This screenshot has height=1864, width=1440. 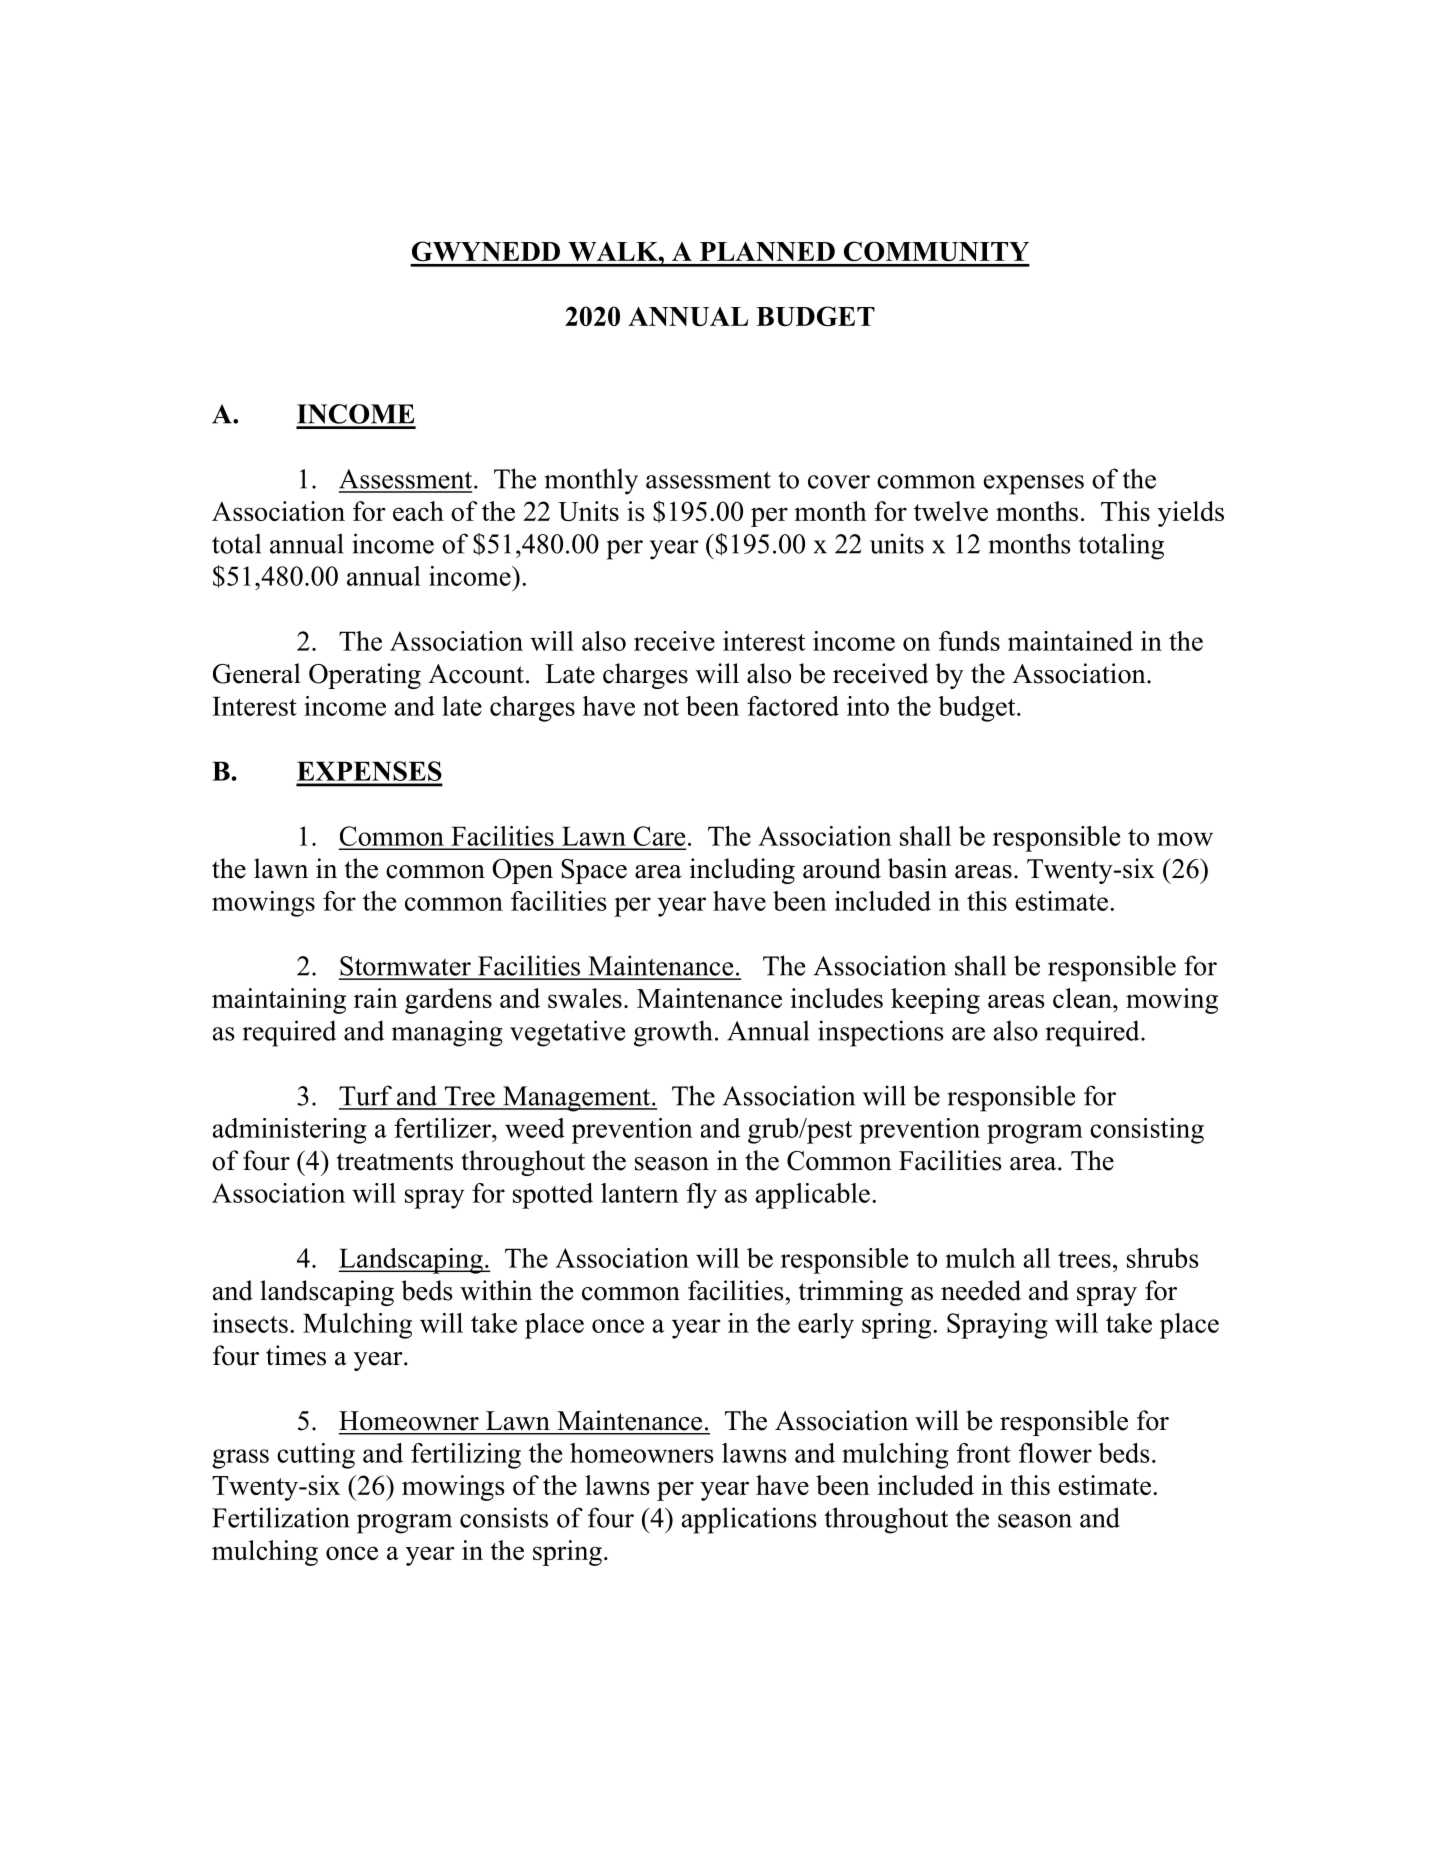 What do you see at coordinates (1055, 1453) in the screenshot?
I see `flower` at bounding box center [1055, 1453].
